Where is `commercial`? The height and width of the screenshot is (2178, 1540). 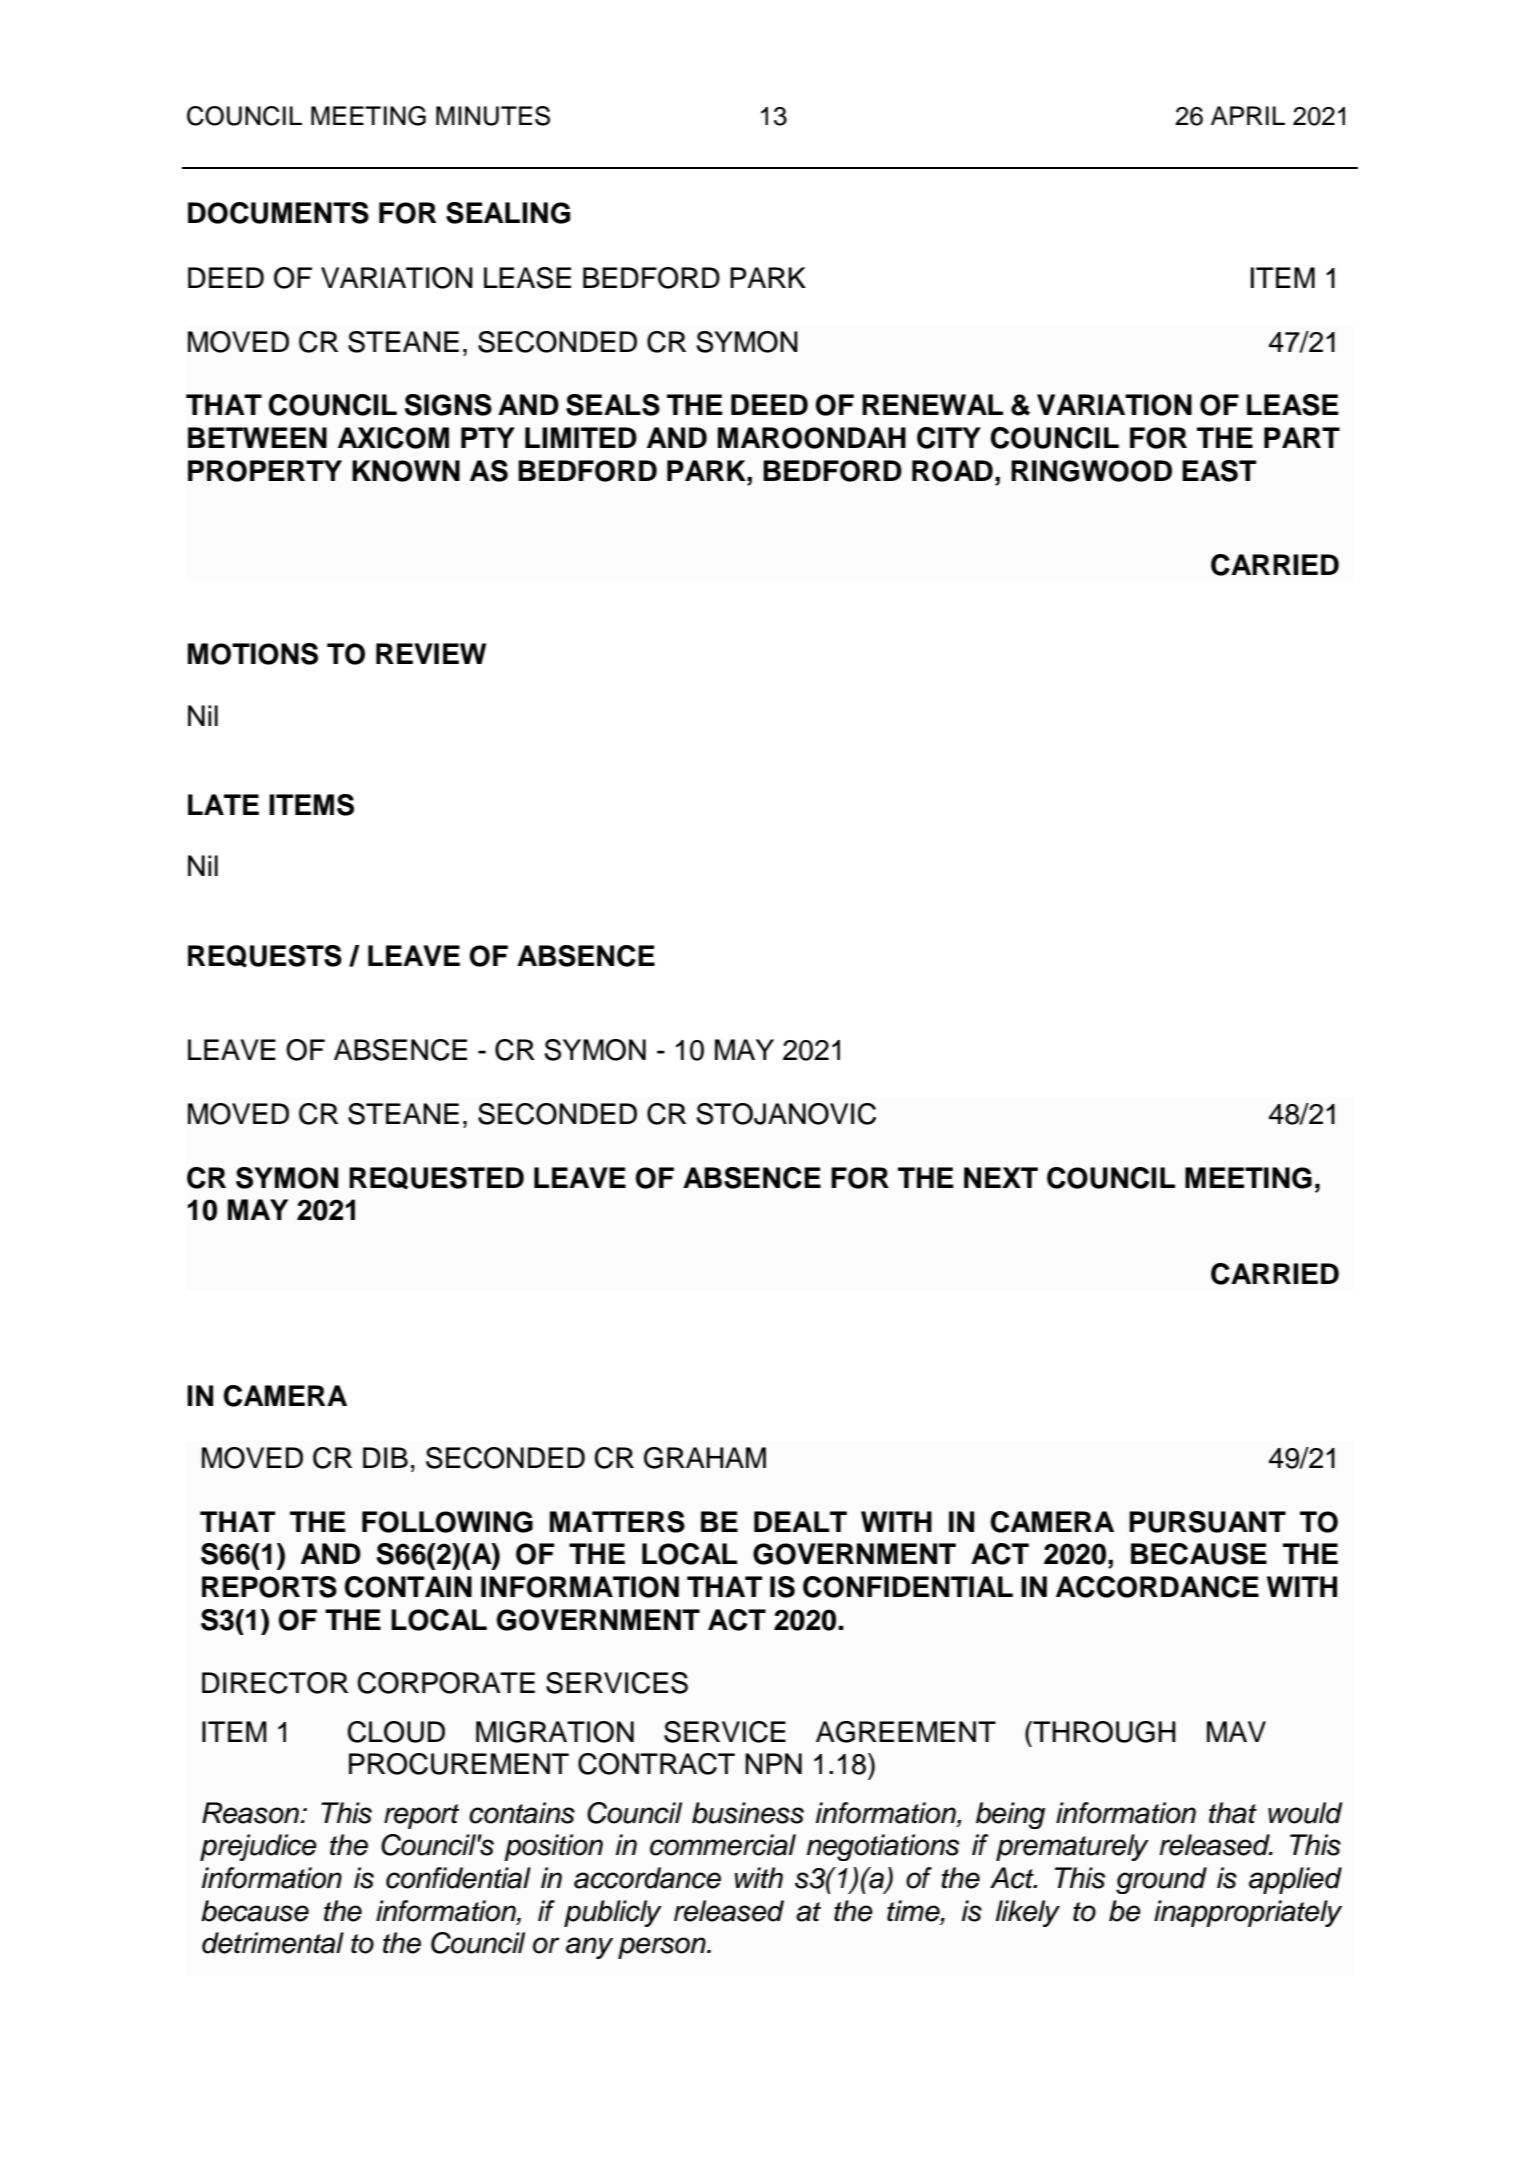 commercial is located at coordinates (723, 1845).
